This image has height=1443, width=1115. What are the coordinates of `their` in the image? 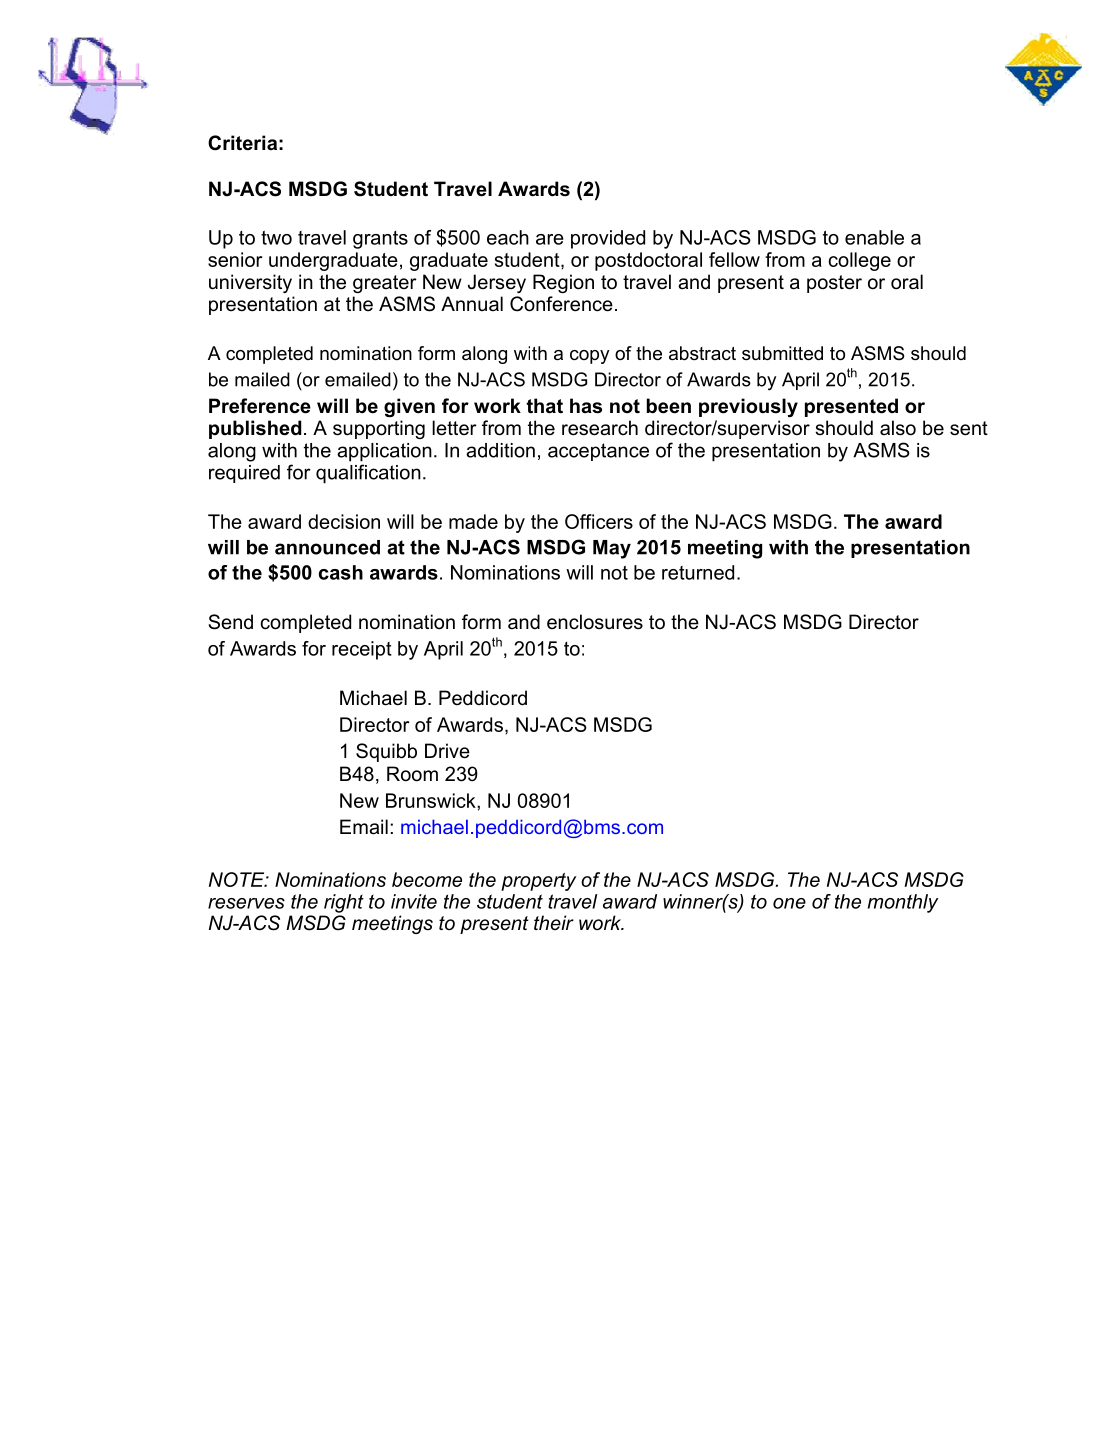 It's located at (554, 922).
